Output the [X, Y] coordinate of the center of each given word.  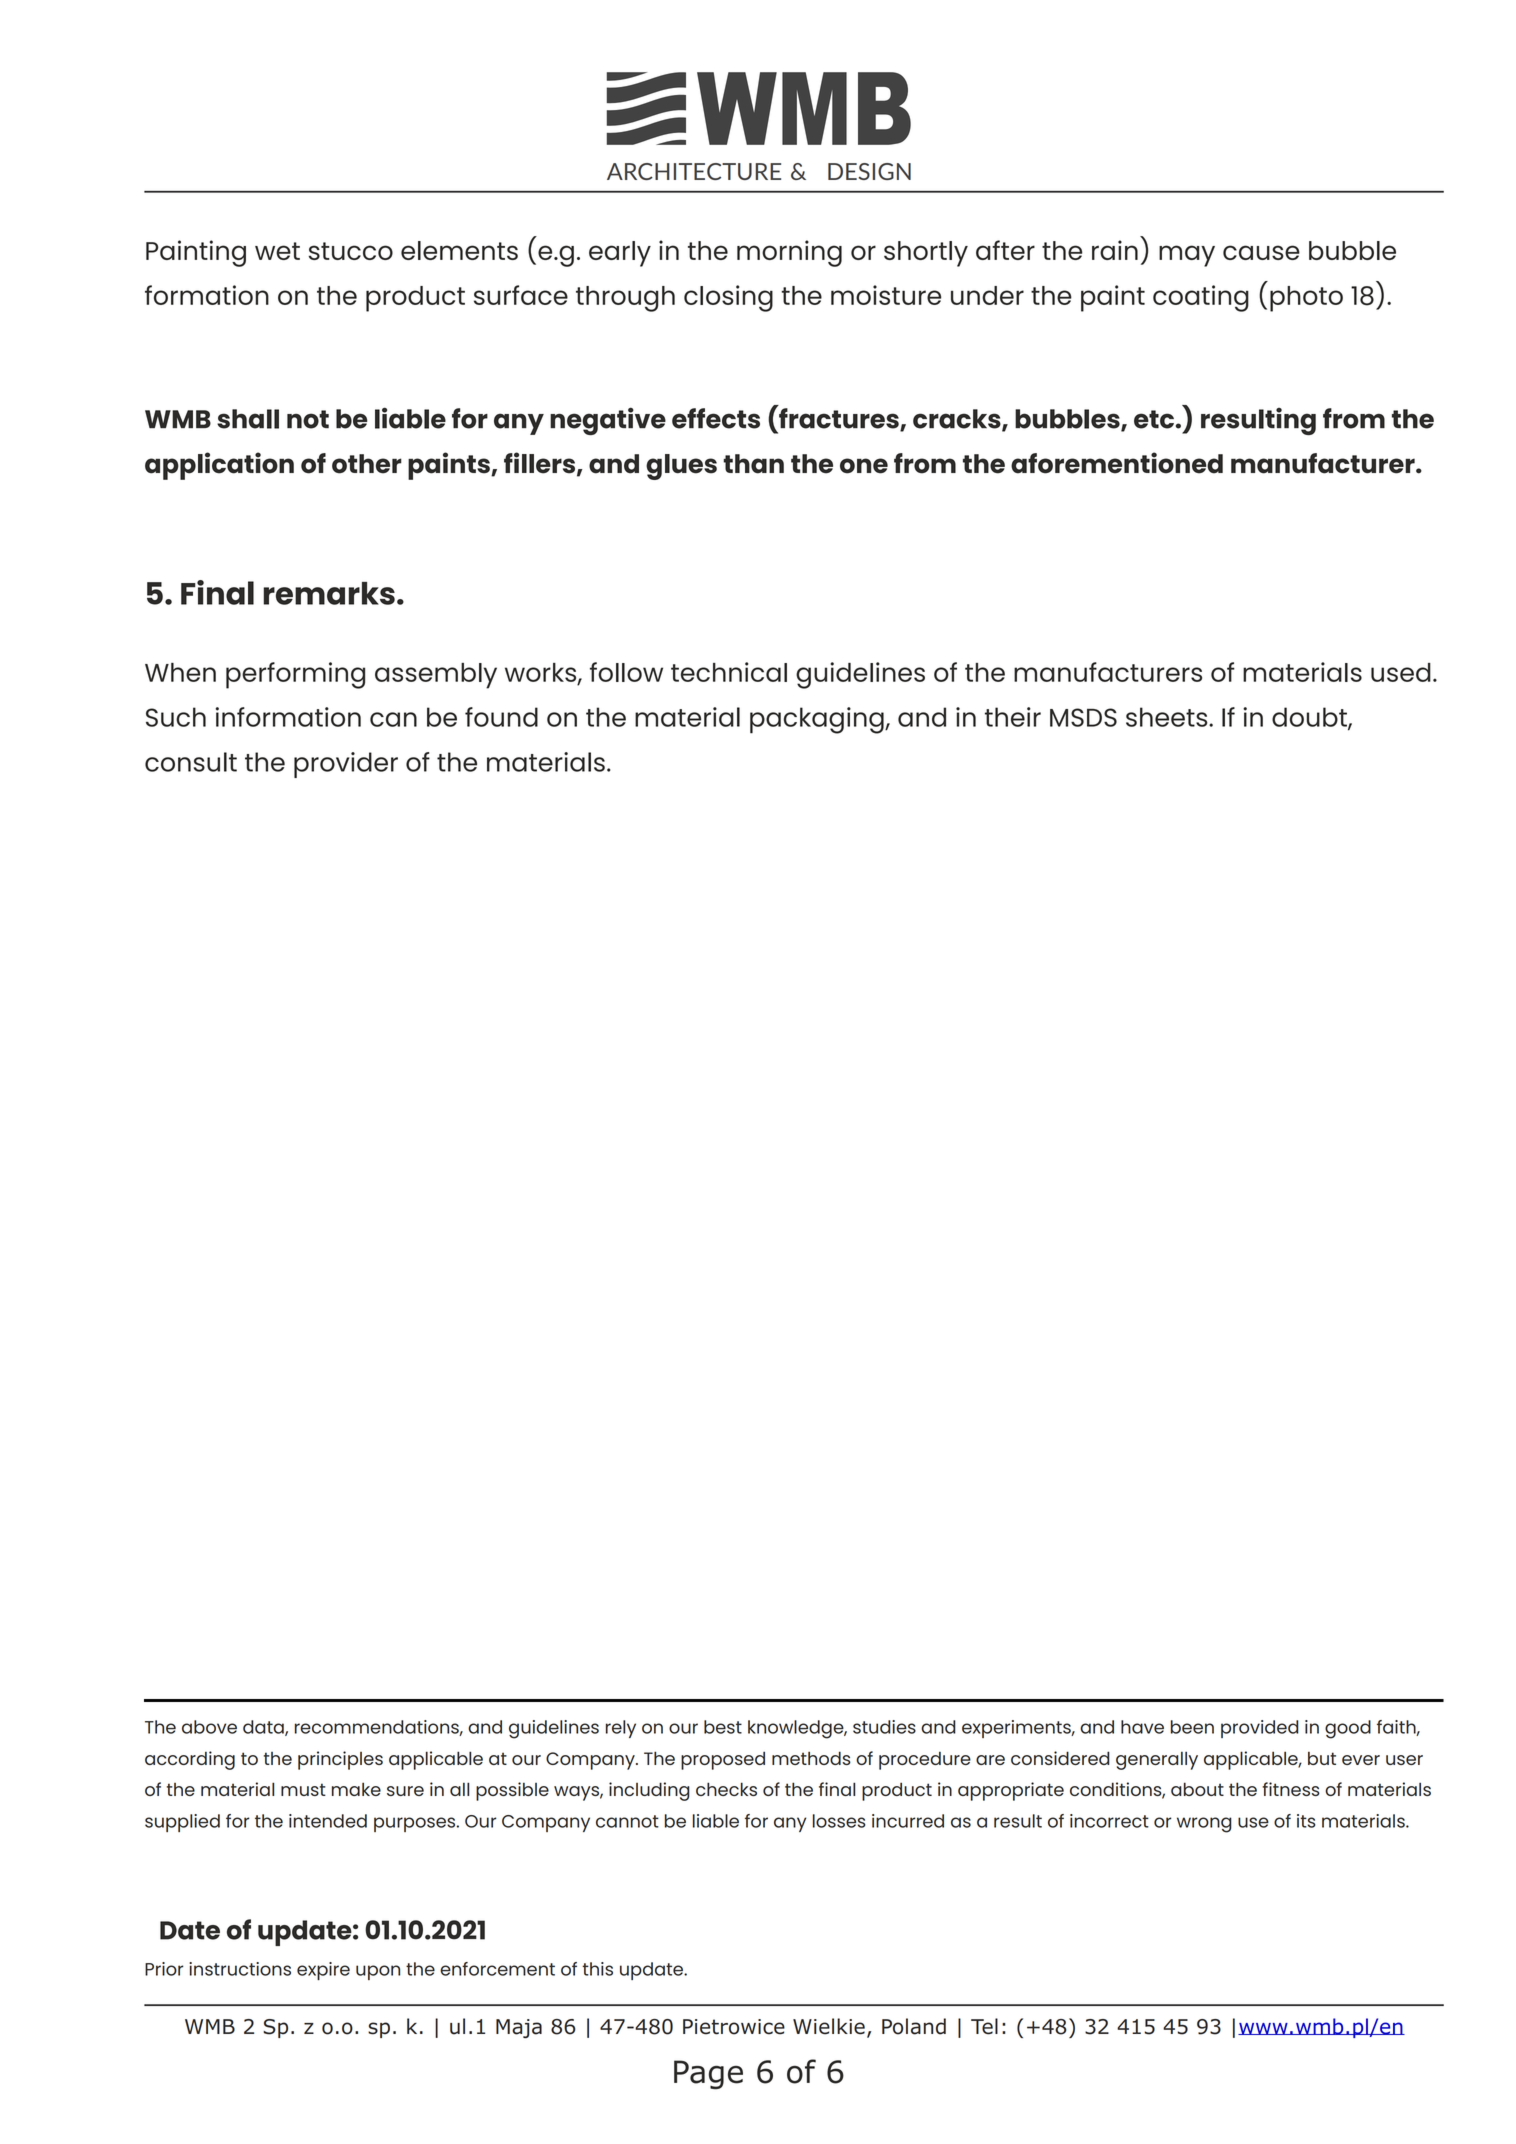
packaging [818, 720]
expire [323, 1971]
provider [346, 765]
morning [789, 253]
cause [1261, 252]
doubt [1310, 718]
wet [277, 251]
